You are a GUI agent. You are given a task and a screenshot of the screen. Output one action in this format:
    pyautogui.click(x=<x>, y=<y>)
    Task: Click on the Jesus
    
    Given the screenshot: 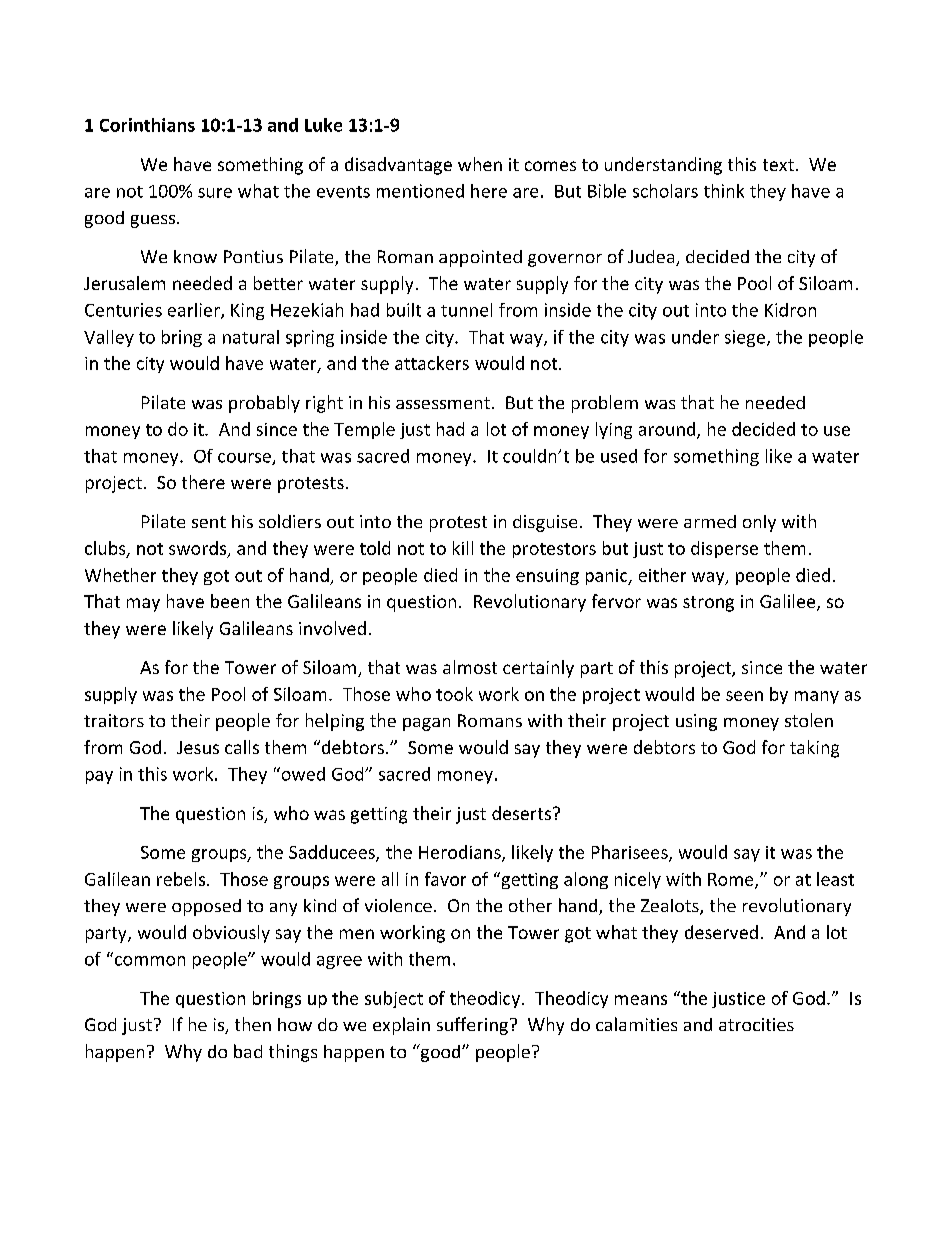 What is the action you would take?
    pyautogui.click(x=198, y=747)
